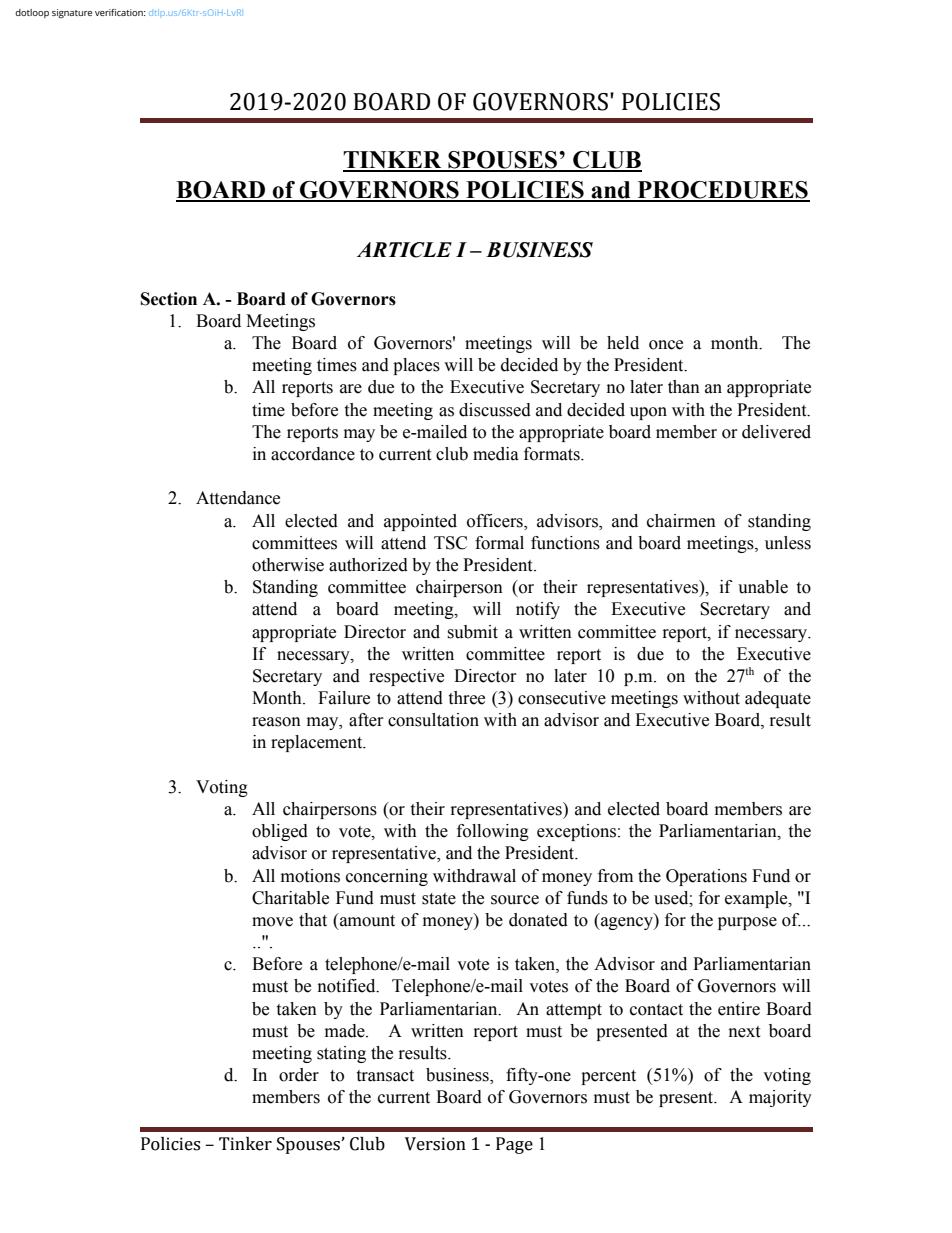  Describe the element at coordinates (623, 343) in the screenshot. I see `held` at that location.
